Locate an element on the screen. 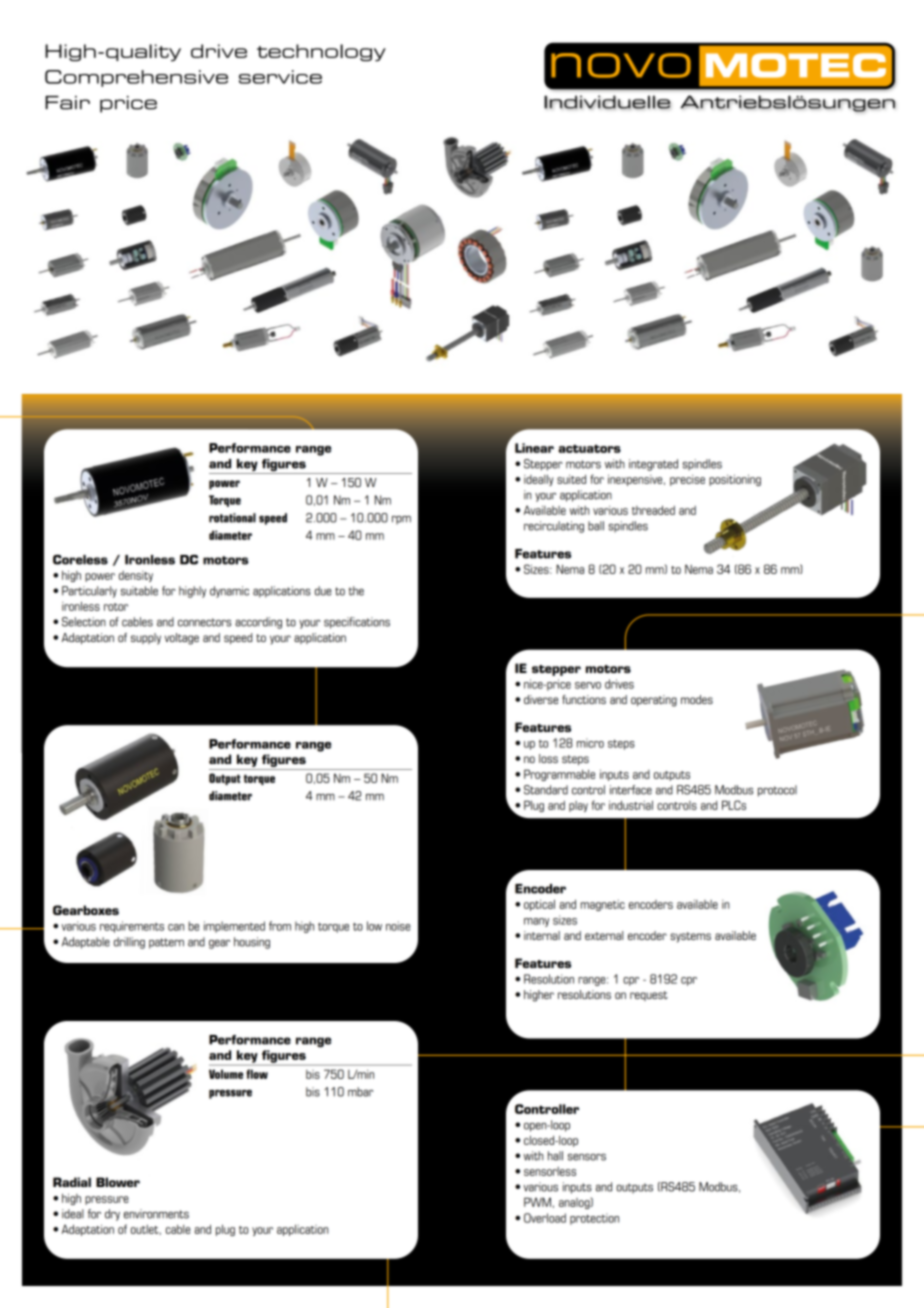  technology is located at coordinates (321, 53).
